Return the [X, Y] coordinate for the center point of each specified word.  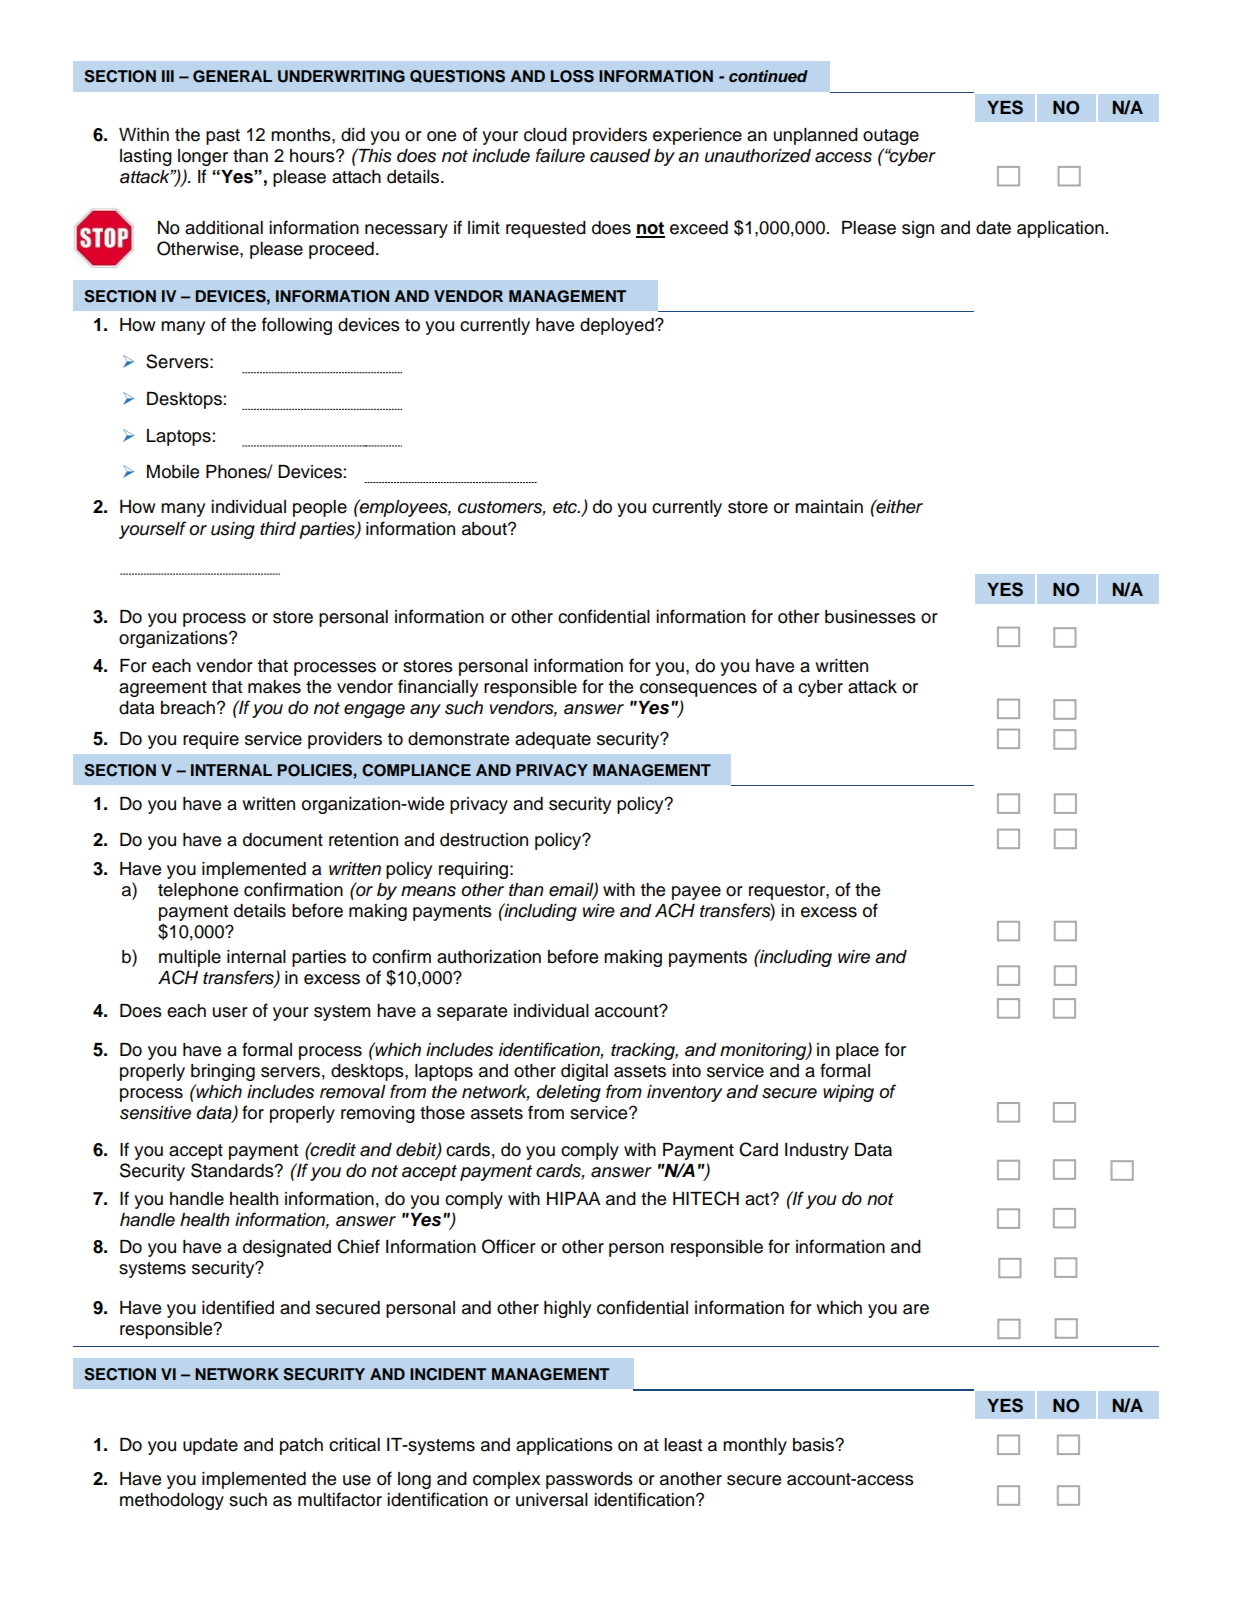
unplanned [815, 136]
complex [506, 1480]
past [223, 137]
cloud [545, 135]
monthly [755, 1446]
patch [301, 1446]
